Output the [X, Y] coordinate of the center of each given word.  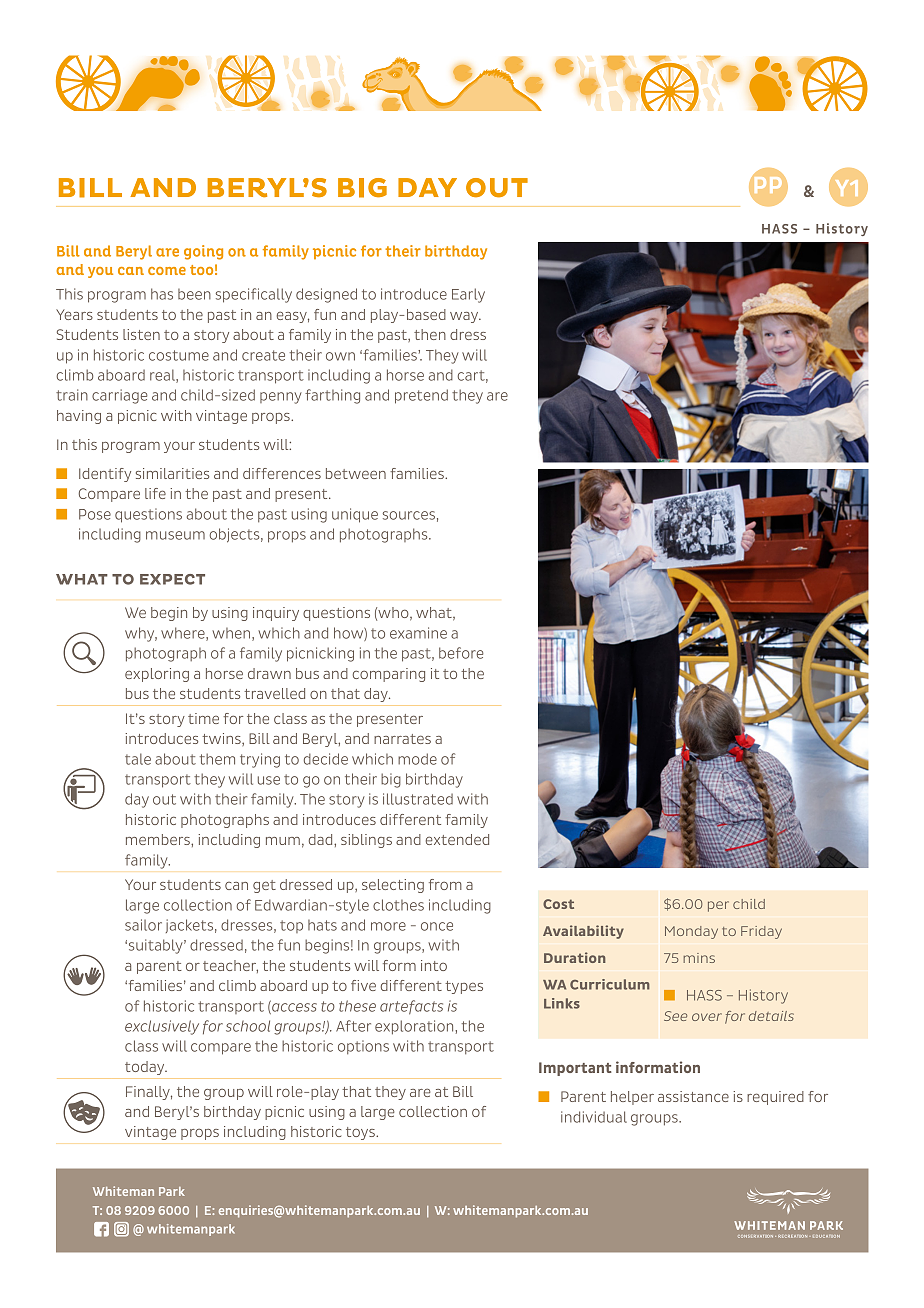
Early [468, 295]
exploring [157, 675]
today [146, 1068]
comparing [389, 675]
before [461, 653]
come [167, 271]
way [465, 317]
